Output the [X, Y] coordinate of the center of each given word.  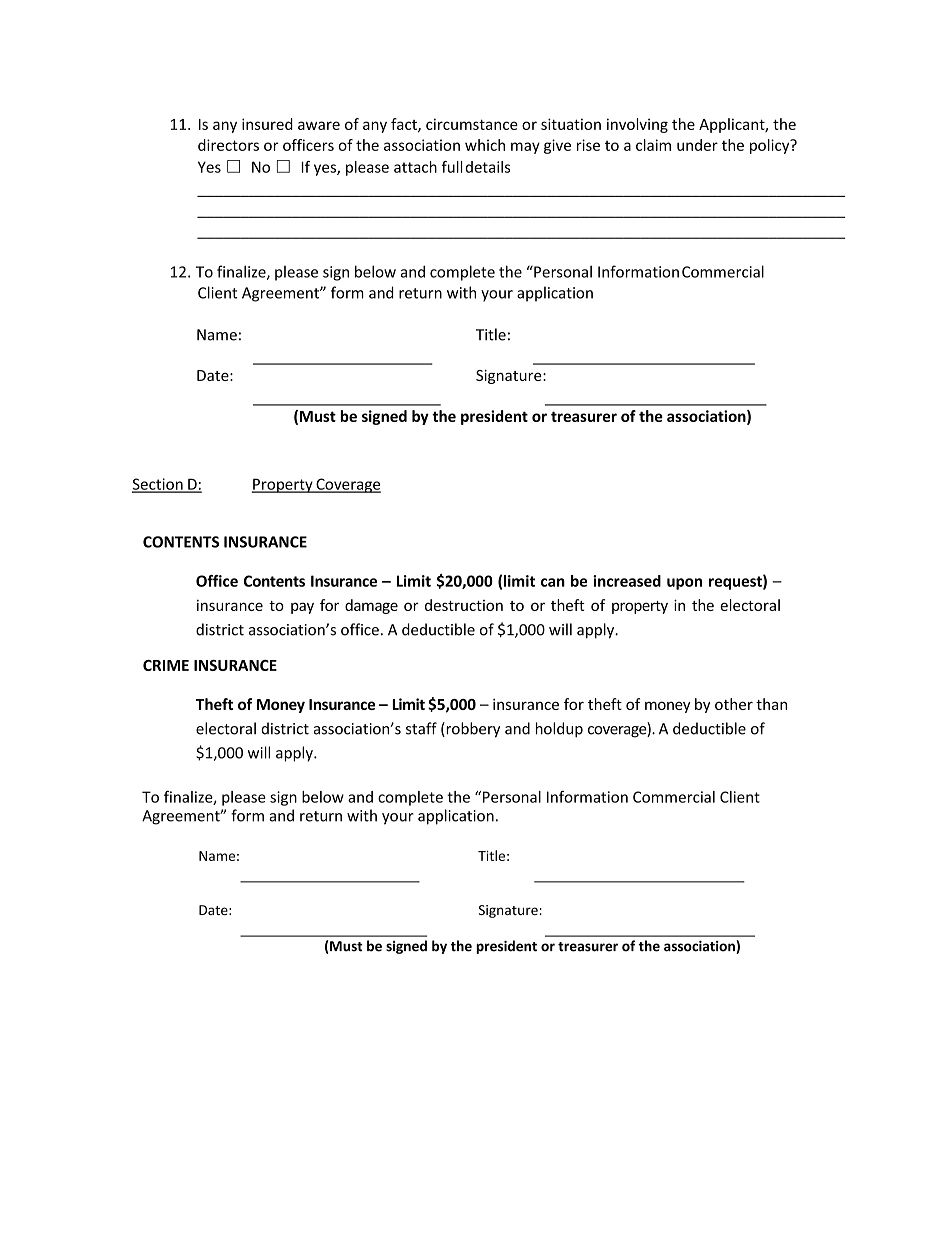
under [697, 145]
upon [684, 584]
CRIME [166, 665]
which [485, 145]
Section [158, 485]
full [452, 167]
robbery [472, 730]
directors [228, 145]
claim [653, 145]
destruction [464, 605]
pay [302, 608]
